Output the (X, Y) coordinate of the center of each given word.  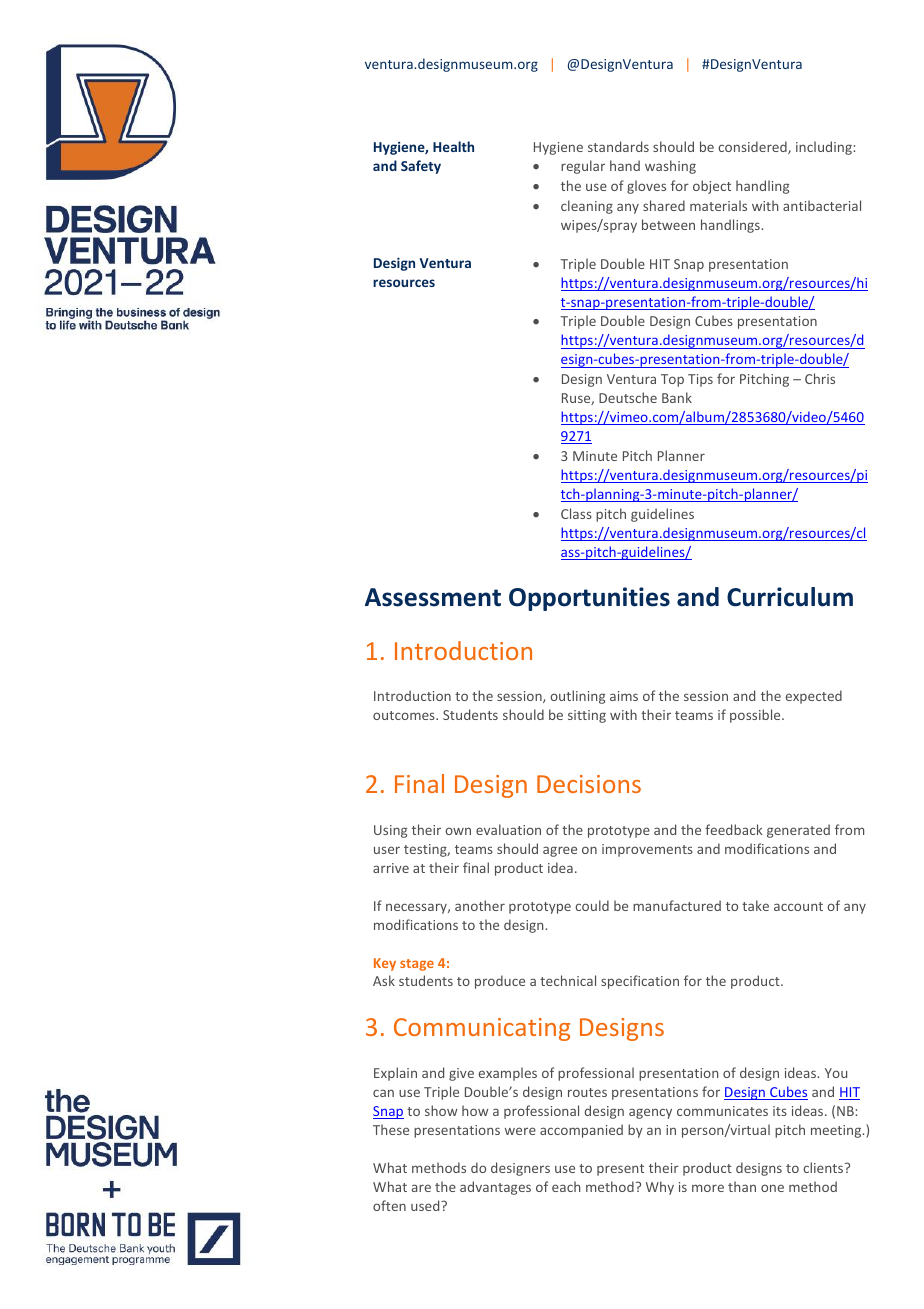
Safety (421, 167)
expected (814, 697)
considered (753, 147)
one (772, 1188)
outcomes (405, 715)
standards (618, 146)
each (566, 1186)
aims (624, 696)
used (426, 1205)
